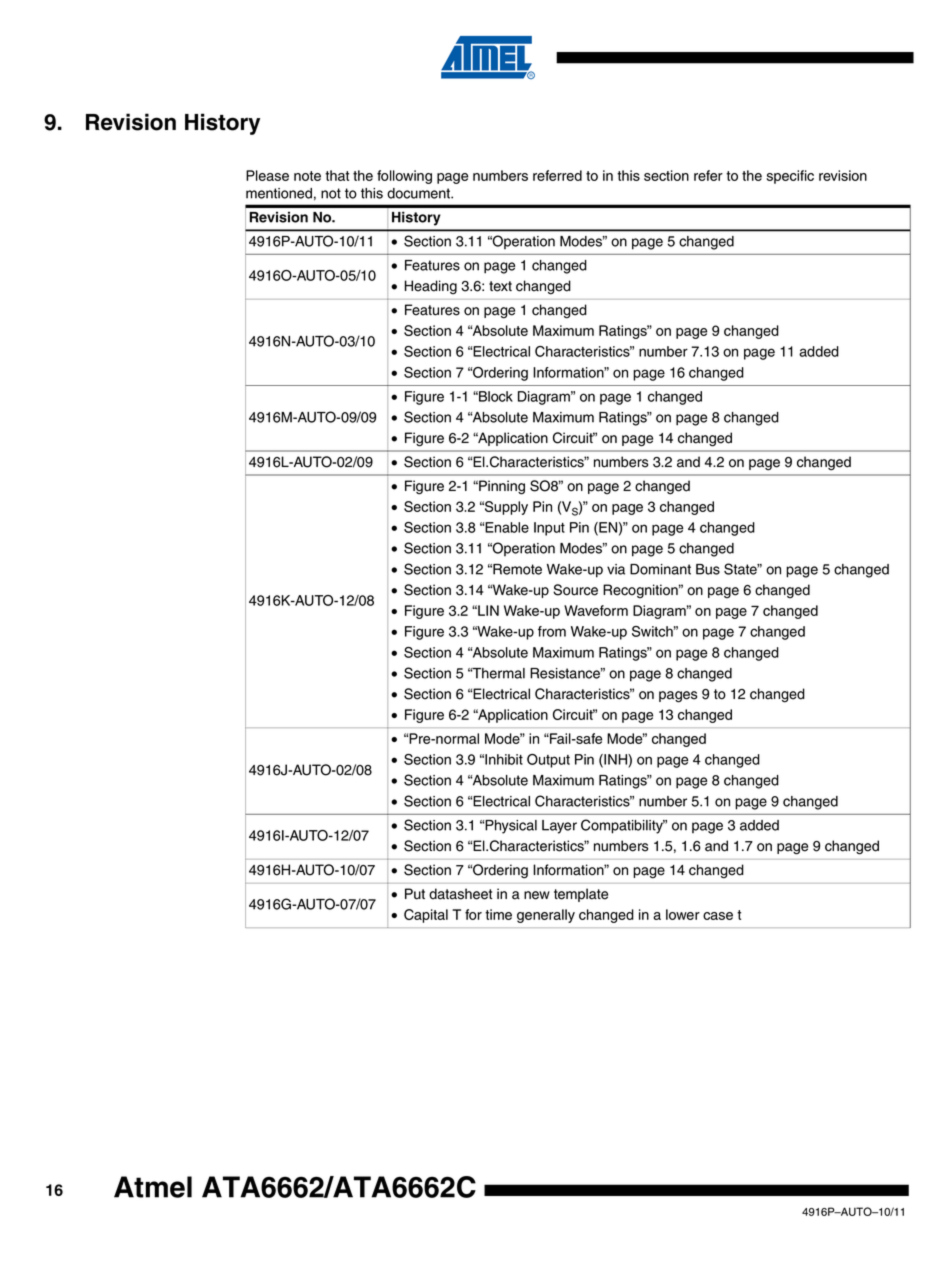  I want to click on Thermal, so click(497, 673).
